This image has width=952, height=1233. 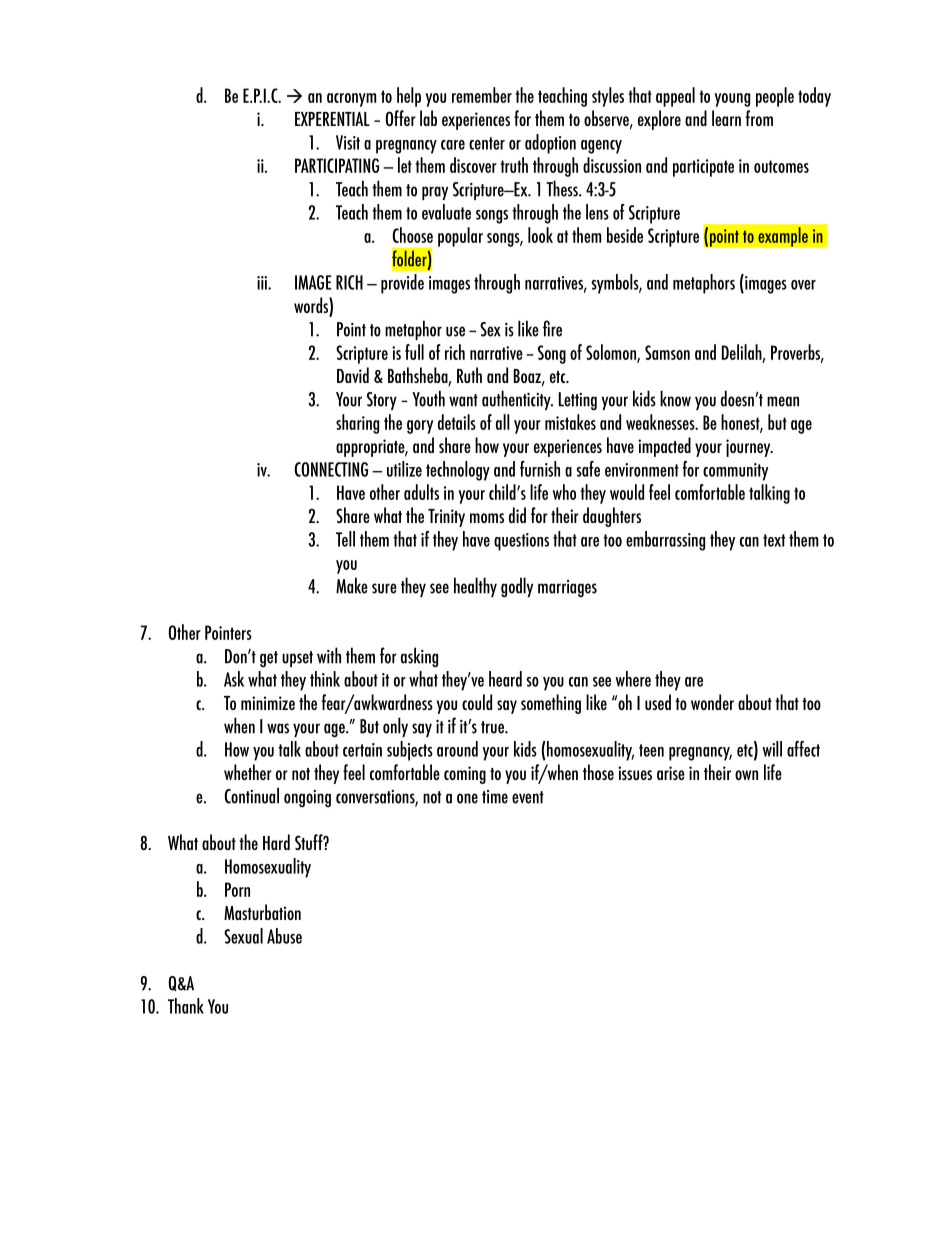 I want to click on Visit, so click(x=348, y=142).
